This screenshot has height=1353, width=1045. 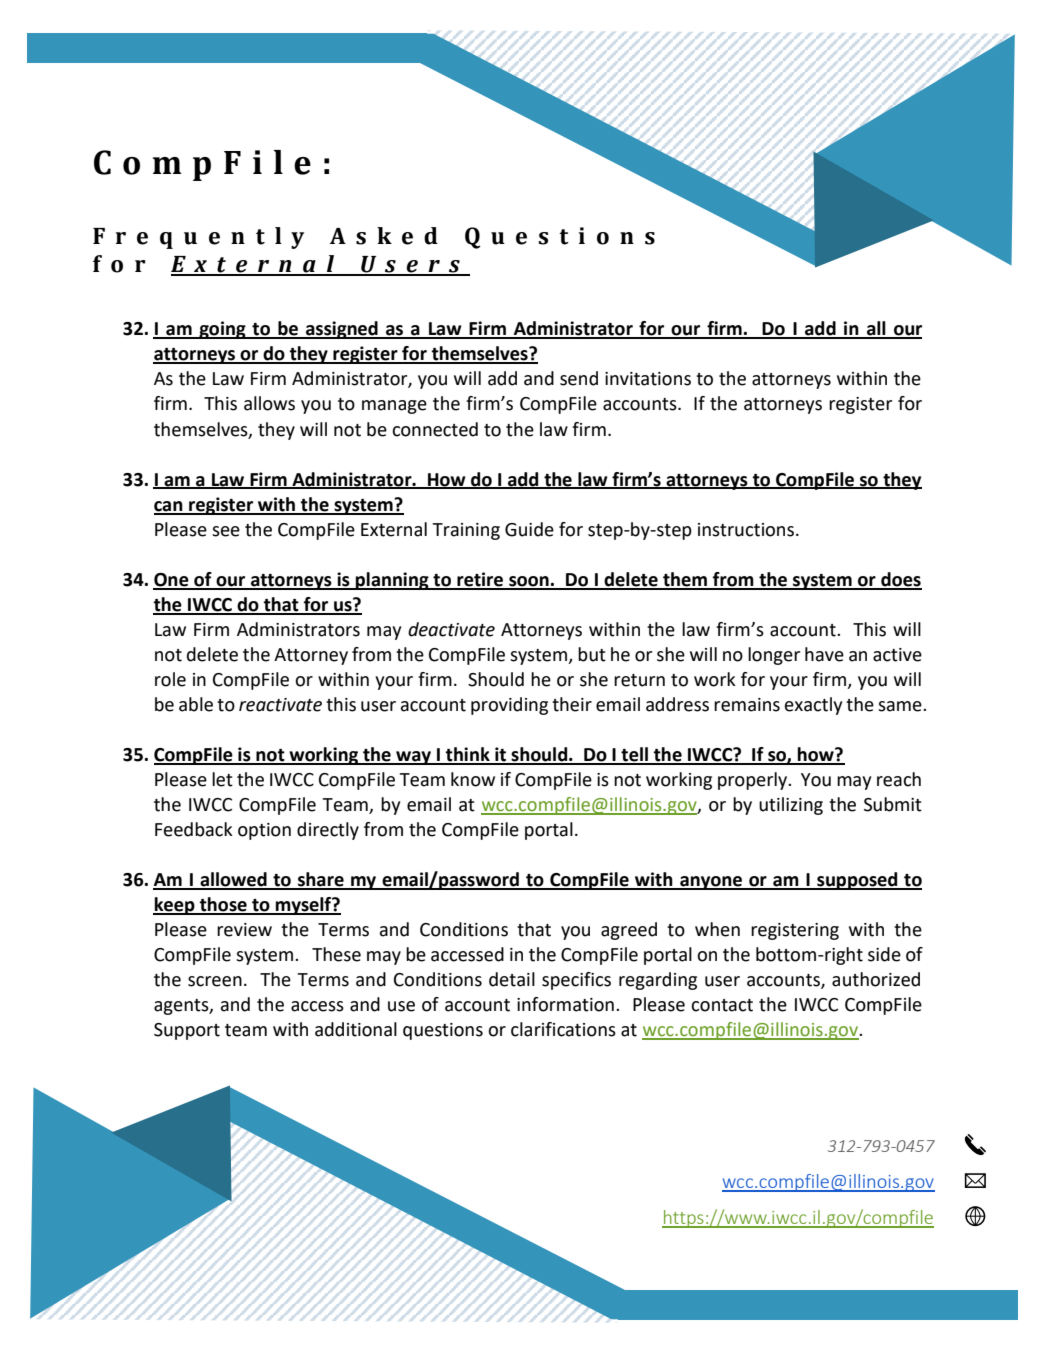 I want to click on reactivate, so click(x=280, y=705).
